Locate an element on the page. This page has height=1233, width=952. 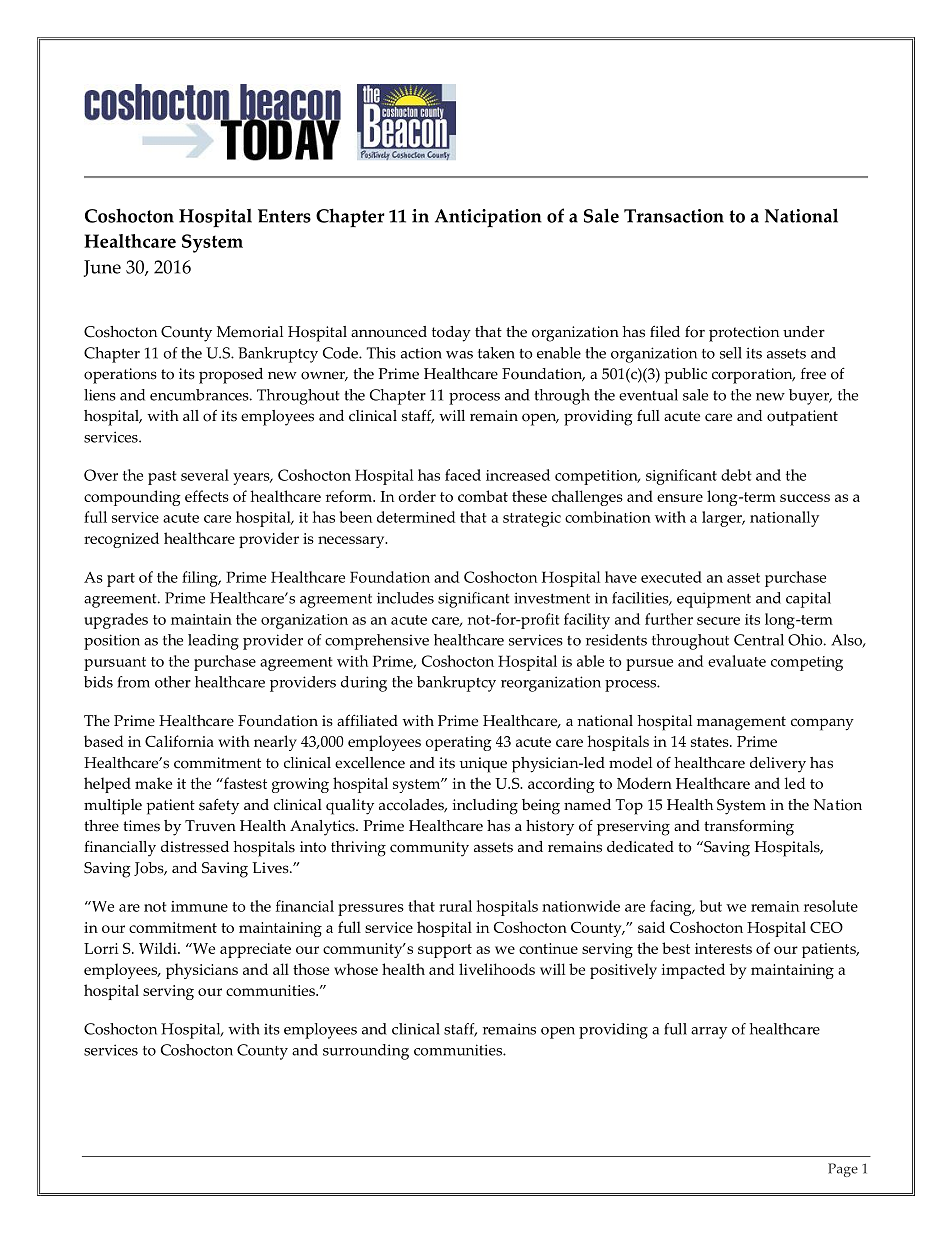
Anticipation is located at coordinates (488, 218).
